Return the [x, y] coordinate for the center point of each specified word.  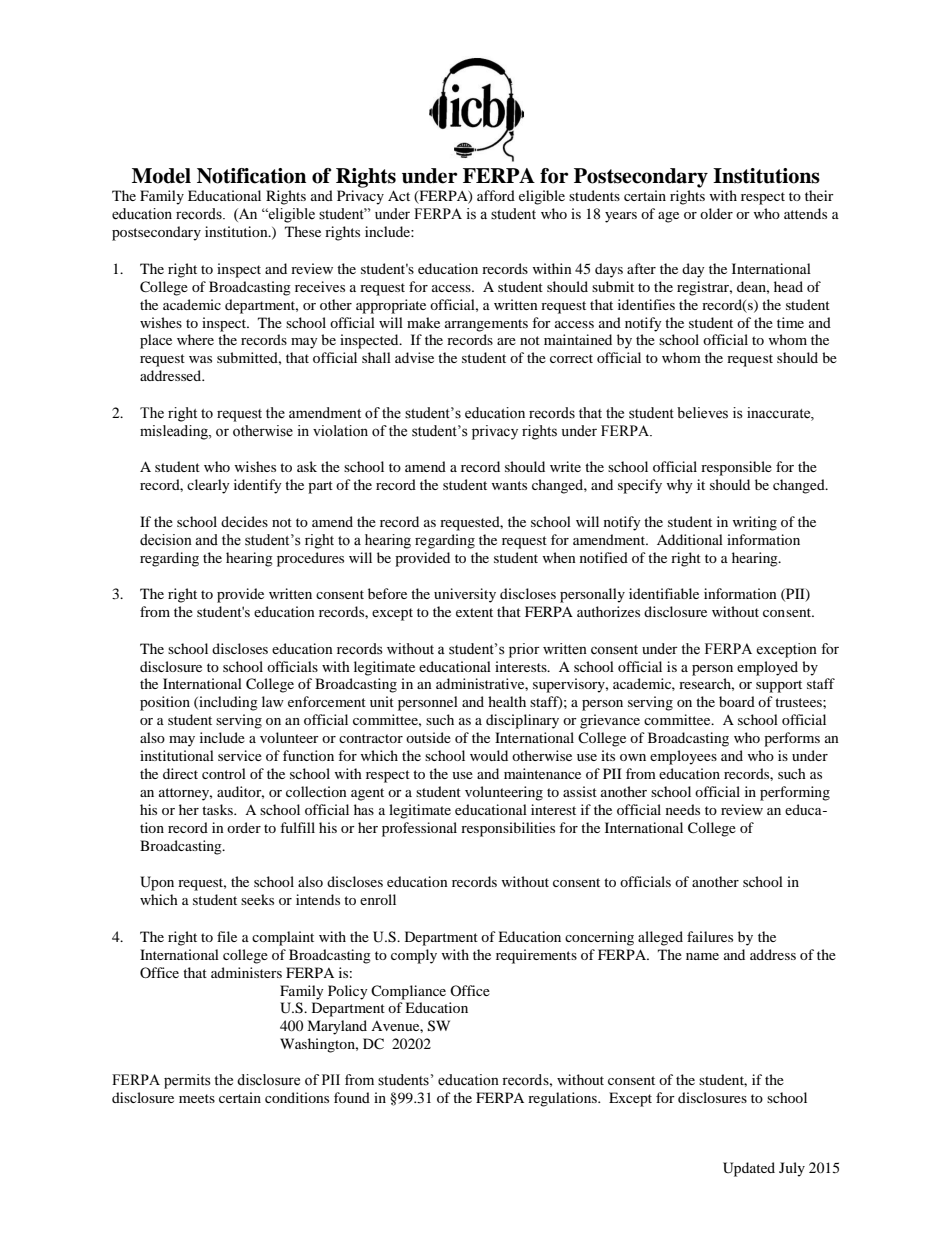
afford [496, 195]
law [273, 701]
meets [197, 1098]
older [716, 213]
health [507, 701]
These [303, 231]
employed [767, 668]
